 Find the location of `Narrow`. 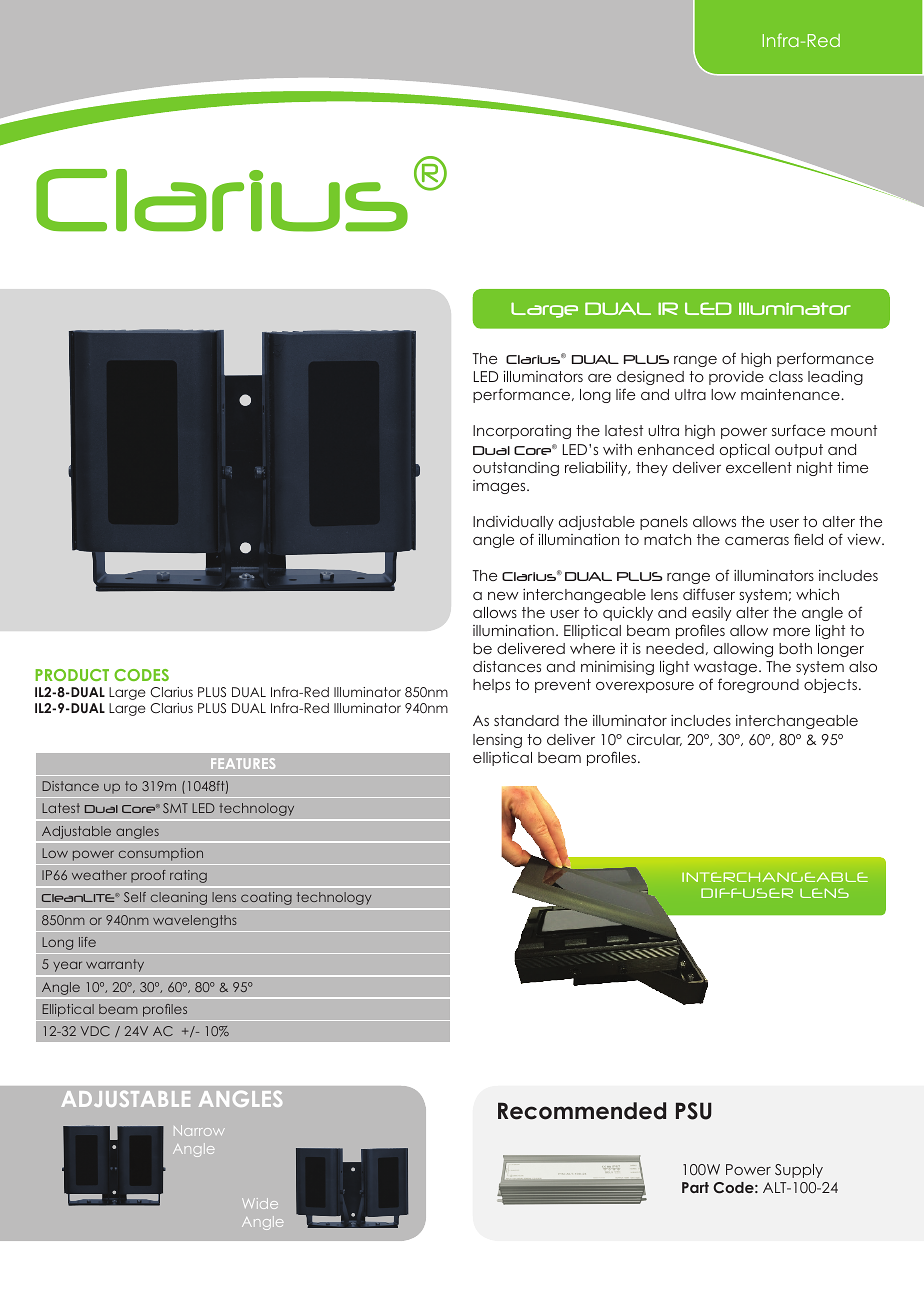

Narrow is located at coordinates (199, 1130).
